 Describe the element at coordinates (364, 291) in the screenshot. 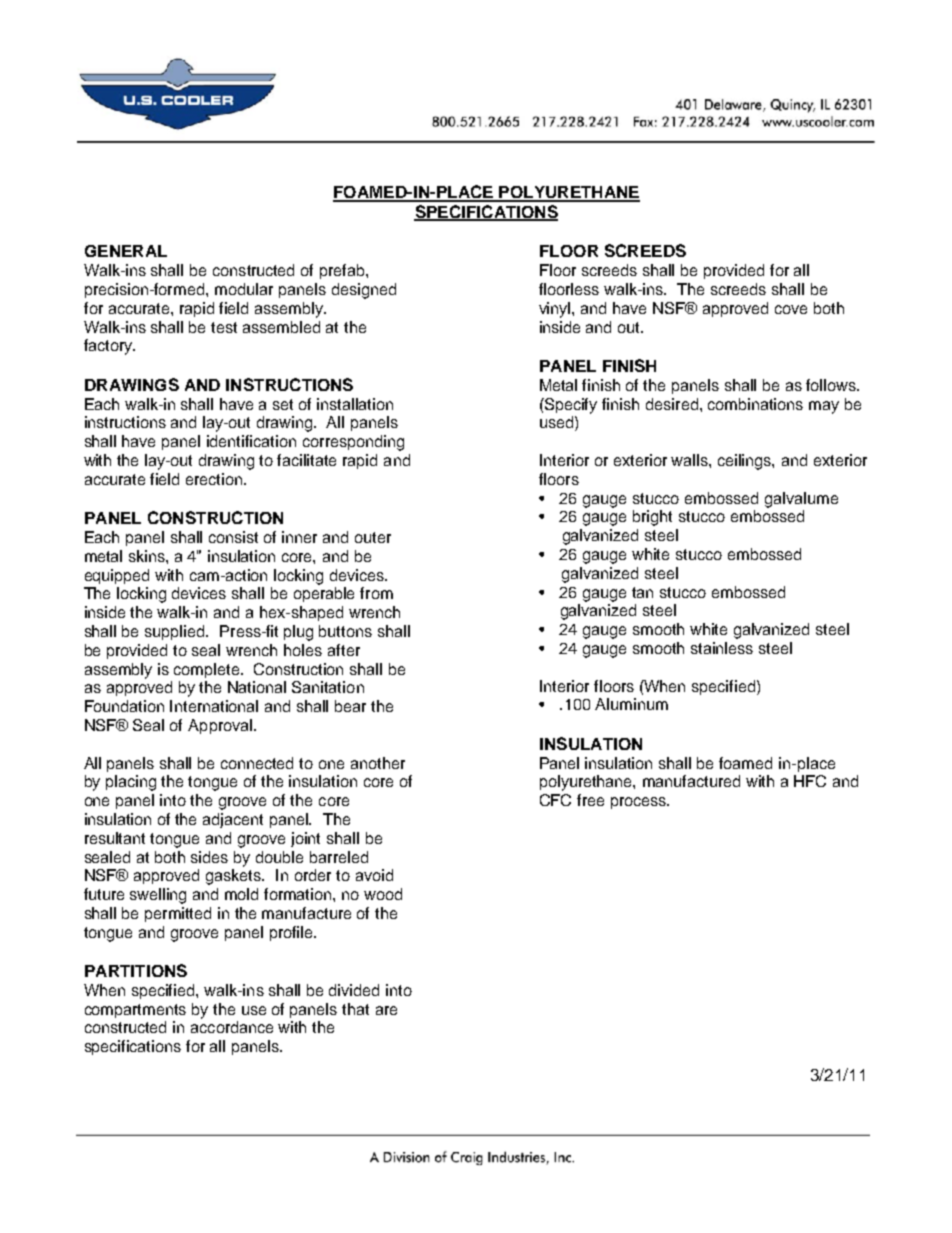

I see `designed` at that location.
